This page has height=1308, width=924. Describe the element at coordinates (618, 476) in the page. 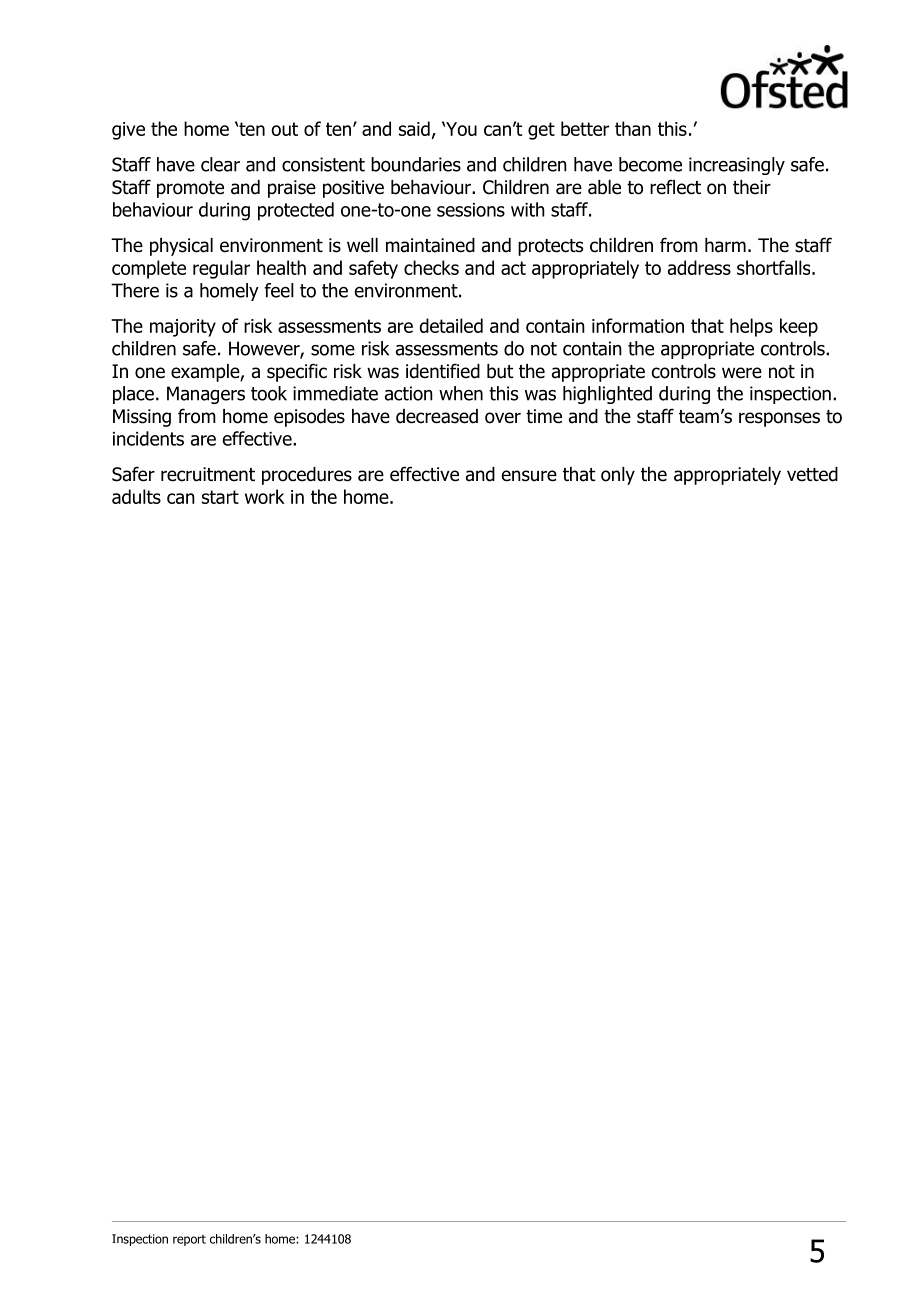

I see `only` at that location.
